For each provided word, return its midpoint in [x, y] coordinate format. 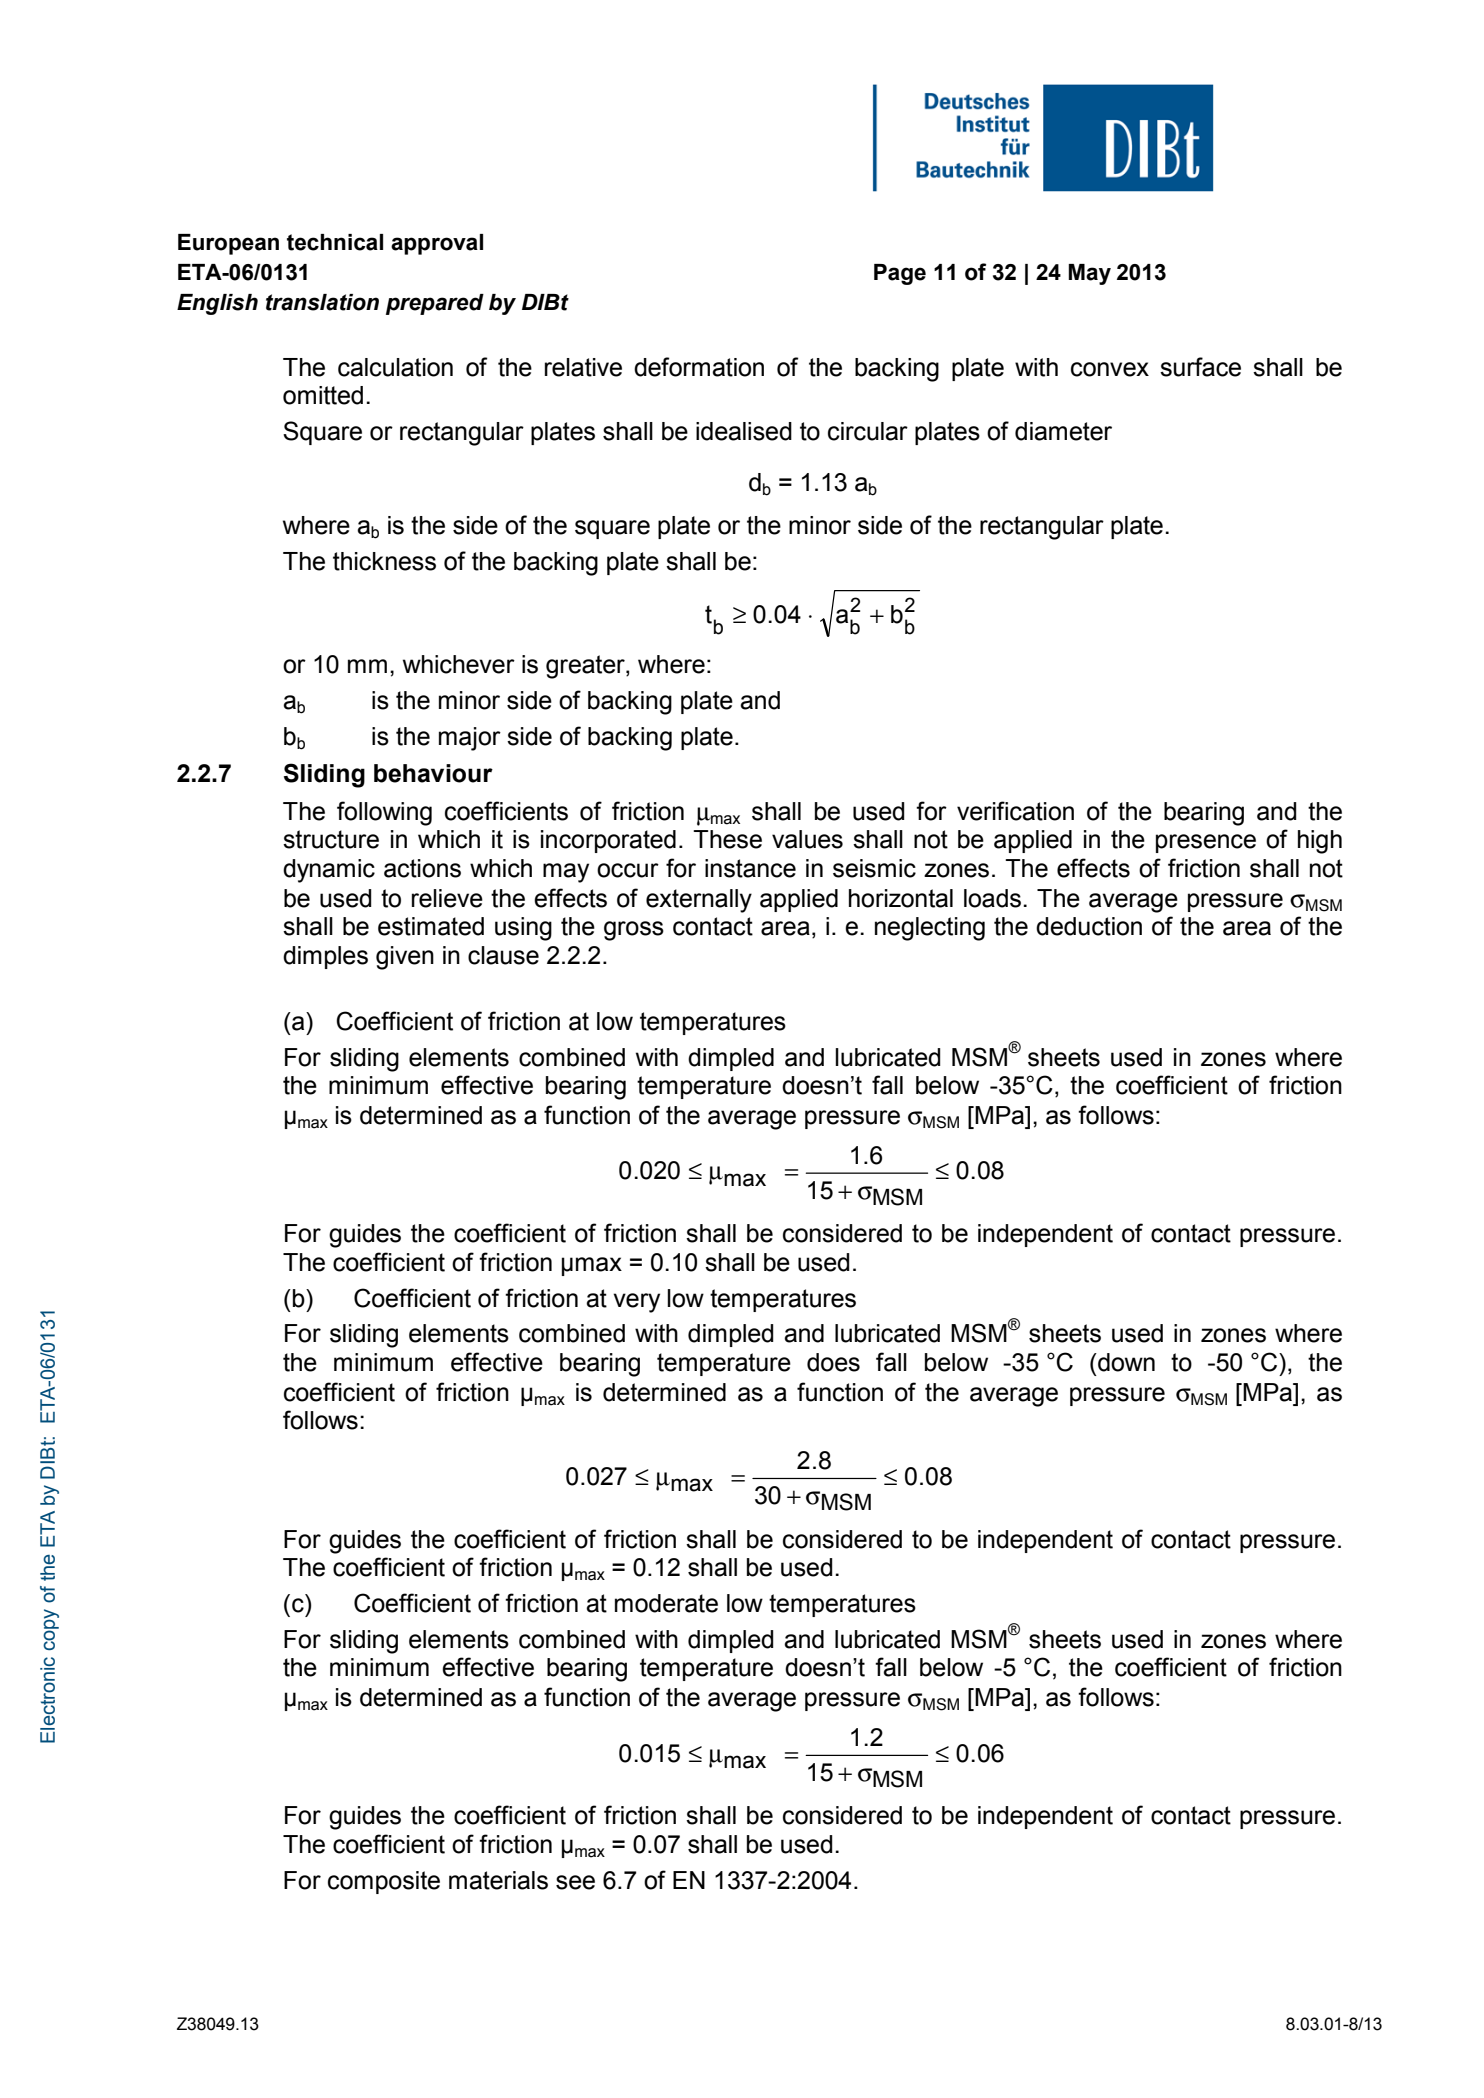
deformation [699, 367]
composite [384, 1882]
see [575, 1882]
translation [322, 302]
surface [1200, 367]
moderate [666, 1603]
